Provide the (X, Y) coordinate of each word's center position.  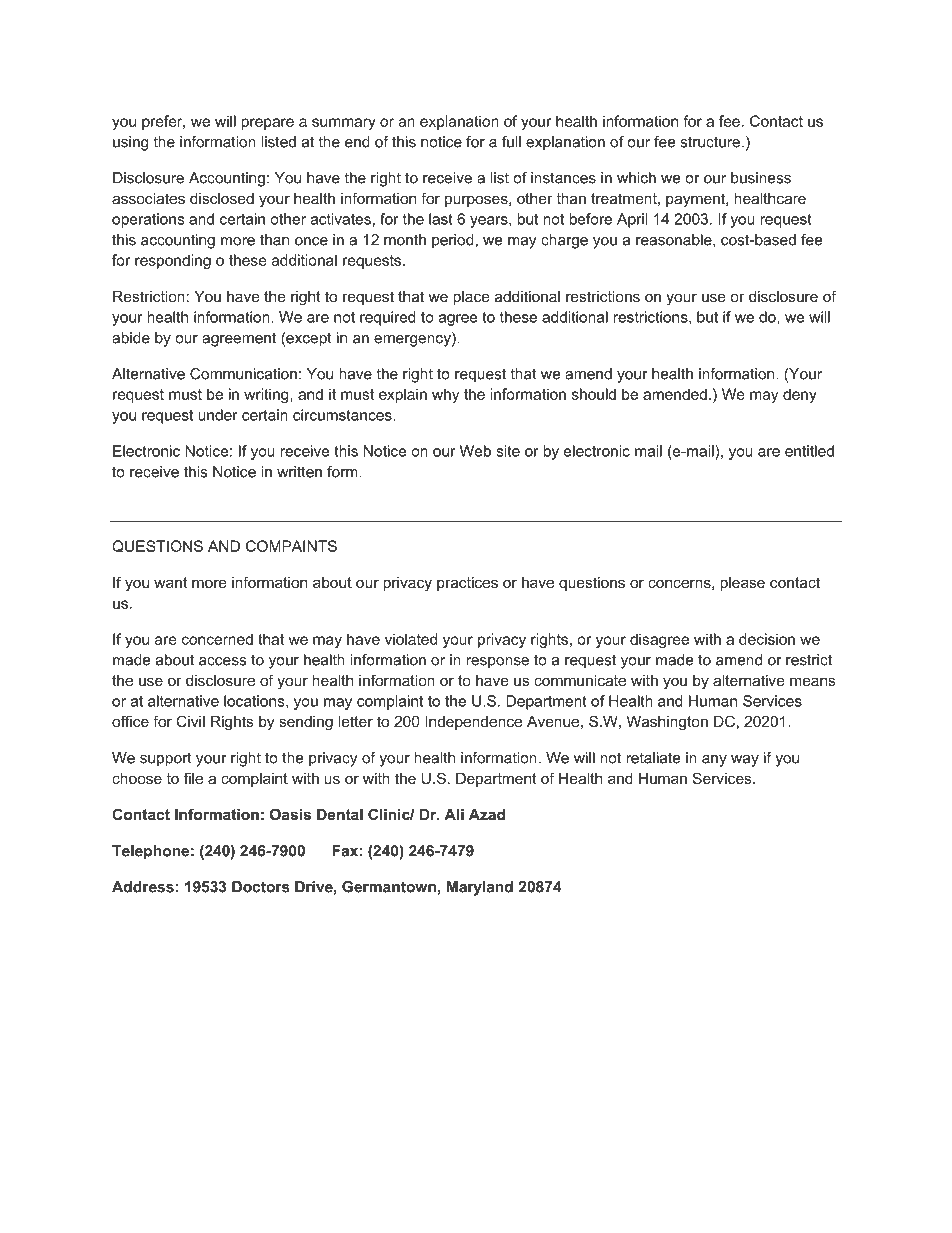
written (299, 472)
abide (131, 338)
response (497, 663)
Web (475, 451)
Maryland (480, 888)
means (812, 681)
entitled (809, 451)
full (511, 142)
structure (710, 142)
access (222, 661)
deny (800, 395)
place (471, 298)
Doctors (261, 887)
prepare (267, 124)
